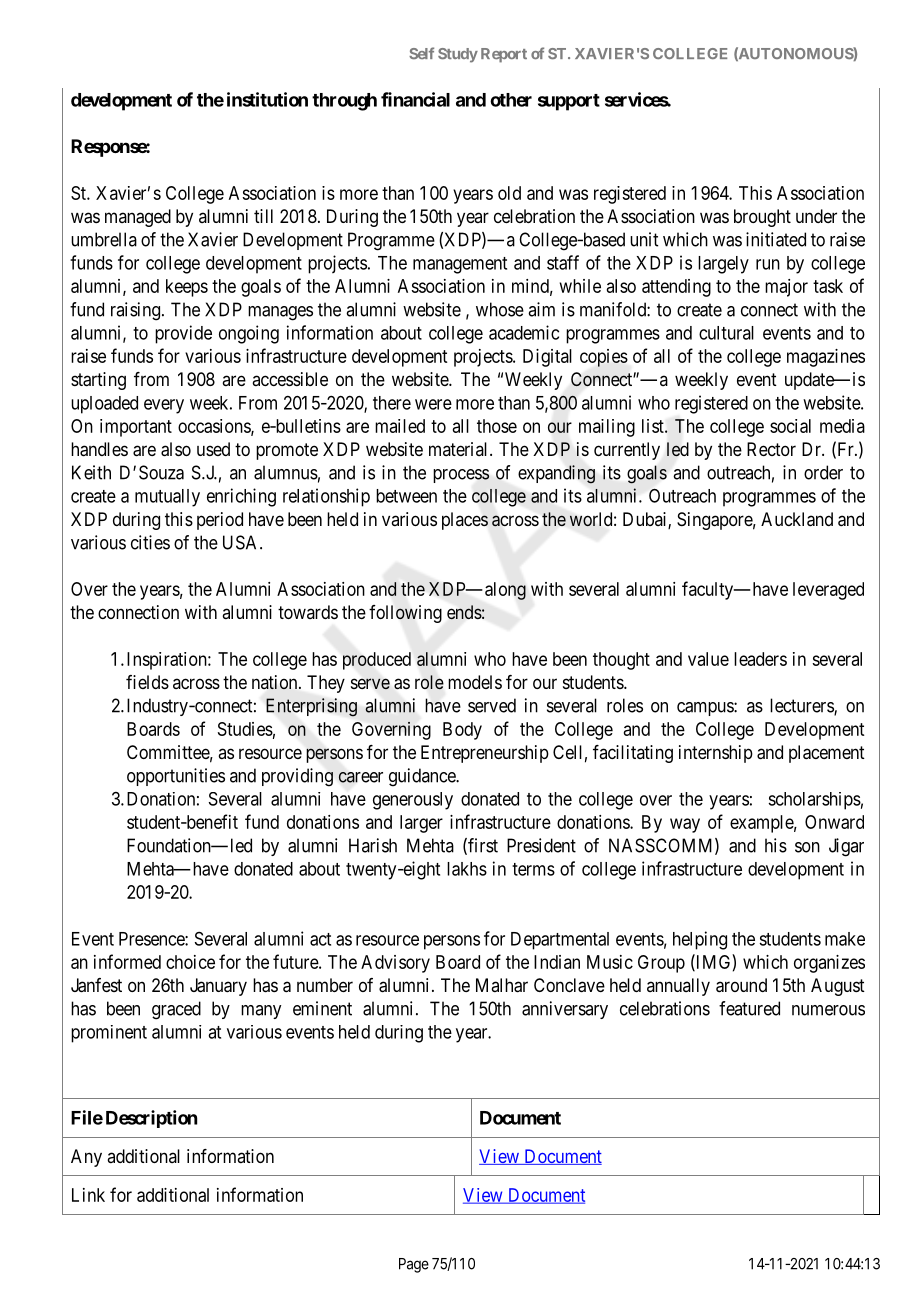  What do you see at coordinates (475, 682) in the screenshot?
I see `models` at bounding box center [475, 682].
